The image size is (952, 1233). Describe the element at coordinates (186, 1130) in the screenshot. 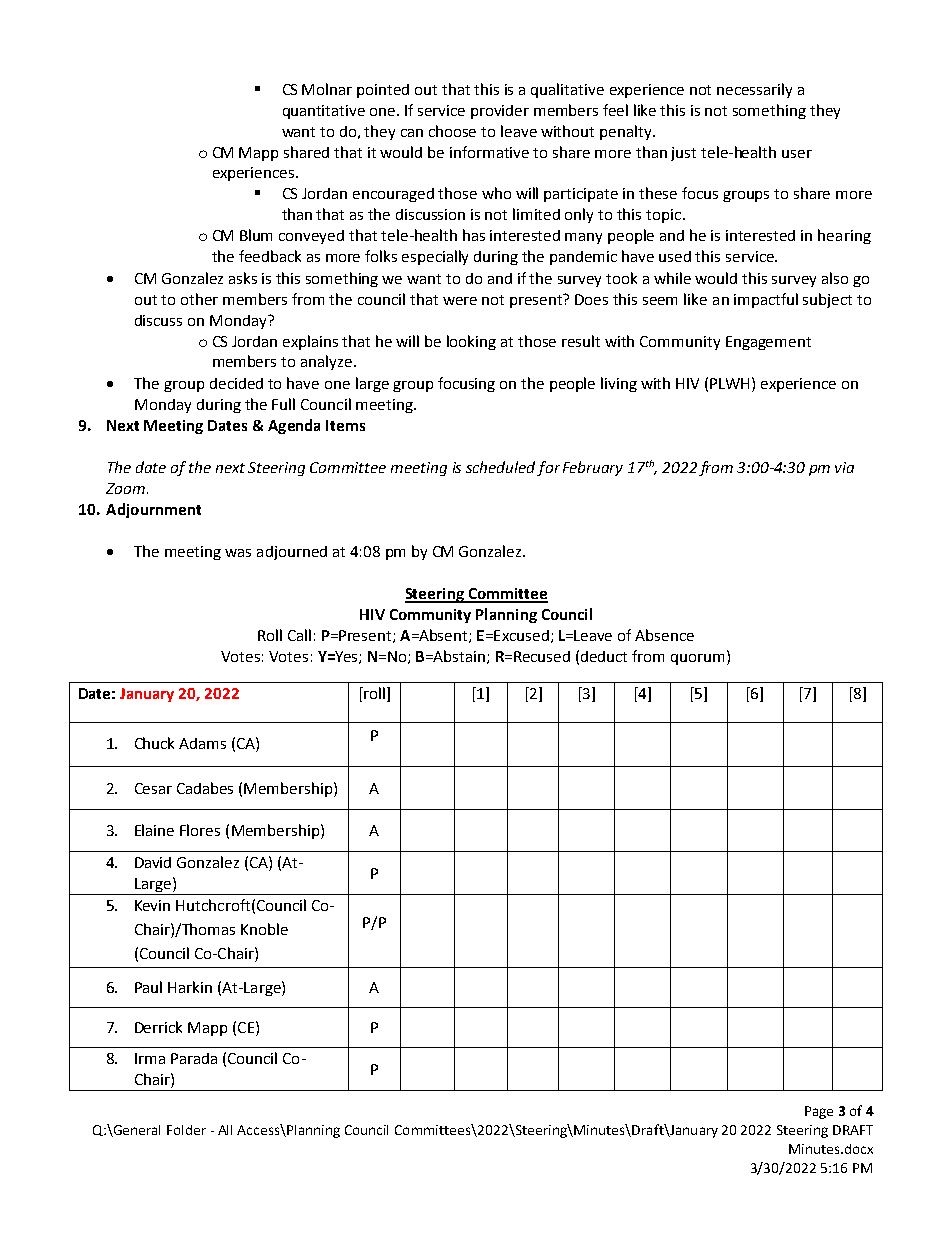

I see `Folder` at that location.
